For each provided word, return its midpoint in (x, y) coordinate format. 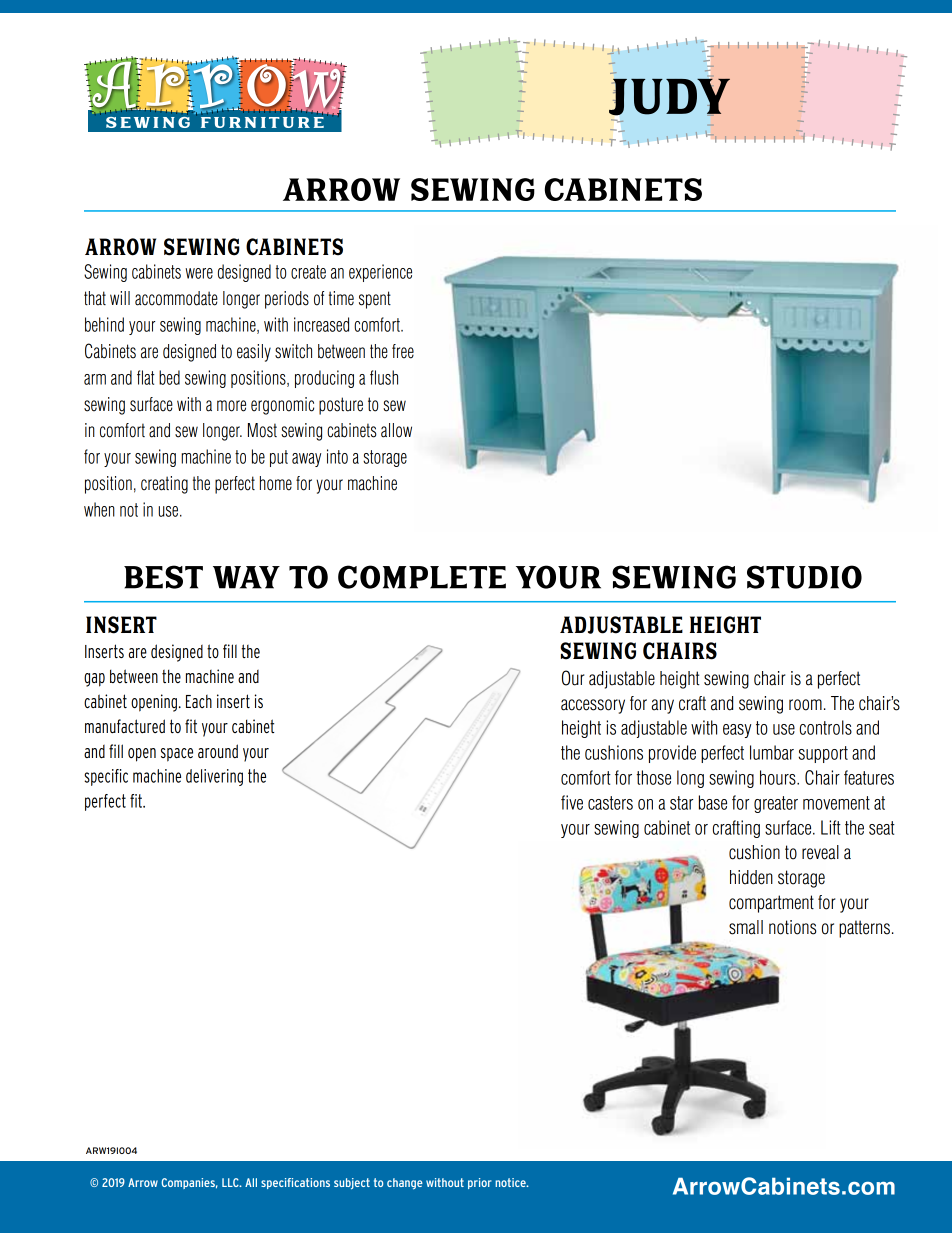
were (199, 273)
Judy (669, 97)
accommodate (176, 298)
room (805, 705)
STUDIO (804, 577)
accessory (593, 706)
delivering (214, 777)
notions (793, 927)
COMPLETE (422, 577)
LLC (231, 1182)
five (572, 802)
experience (380, 273)
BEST (163, 577)
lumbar (772, 752)
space (177, 755)
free (403, 351)
